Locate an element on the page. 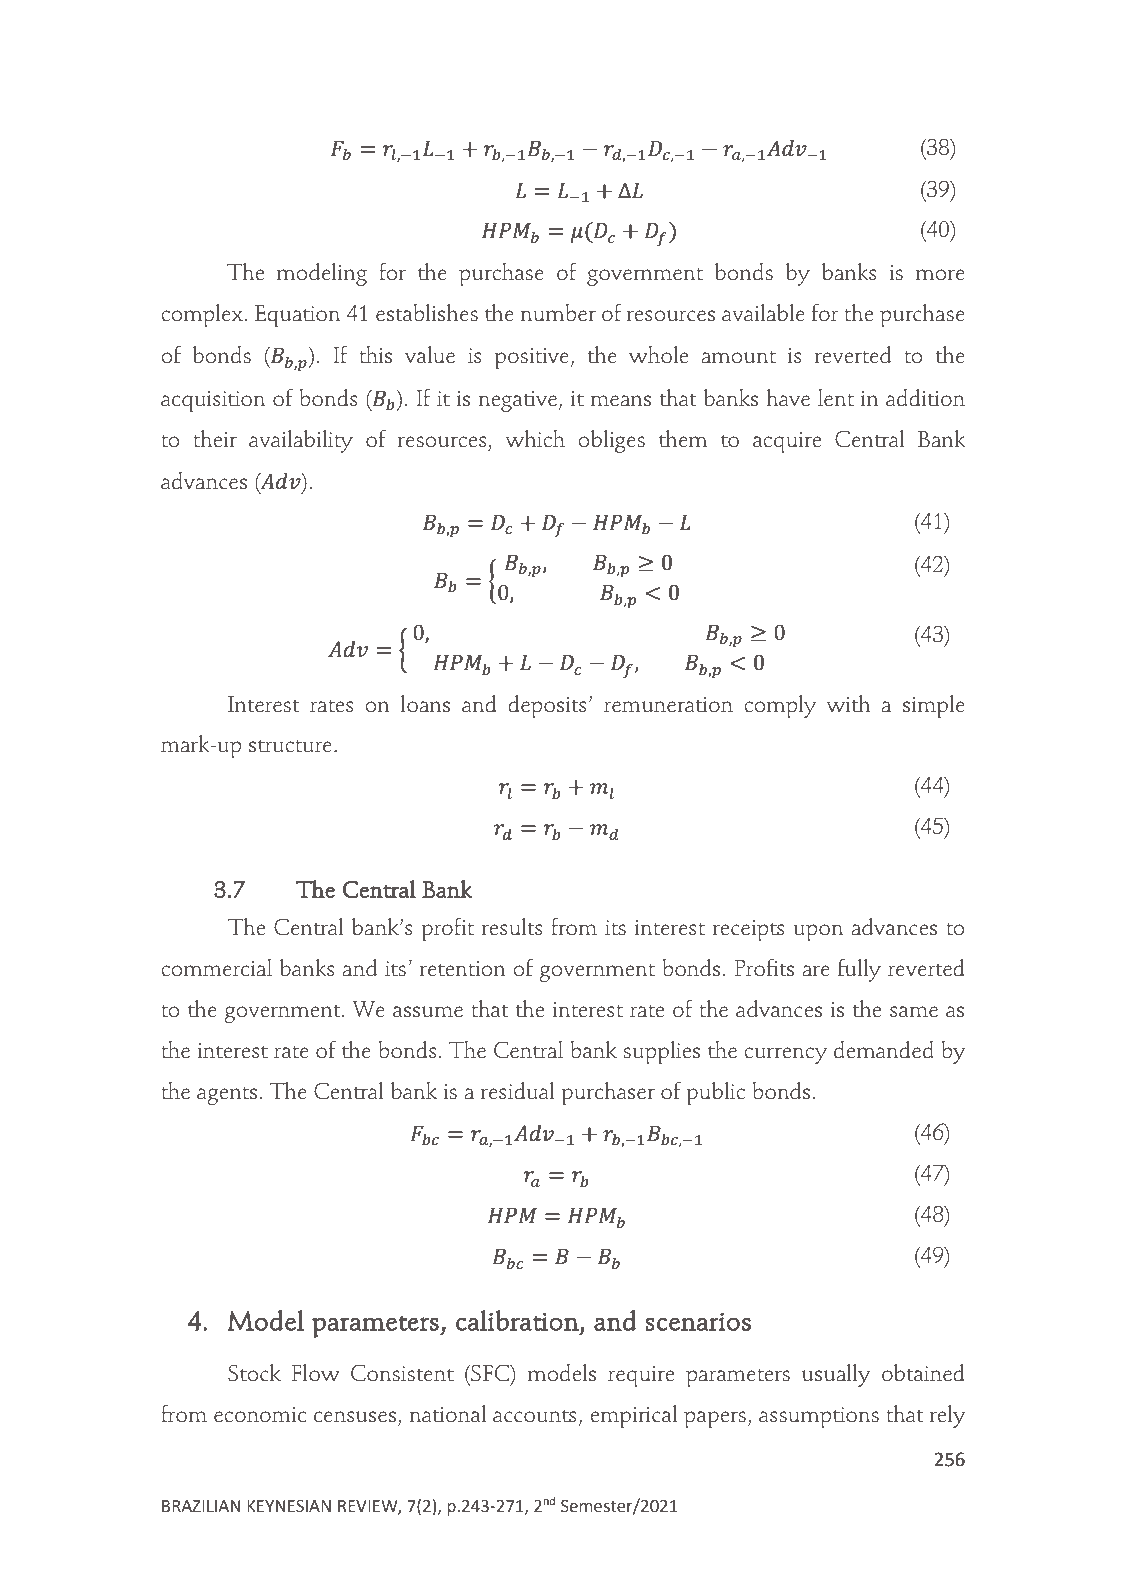 This image has width=1126, height=1593. structure is located at coordinates (290, 746).
